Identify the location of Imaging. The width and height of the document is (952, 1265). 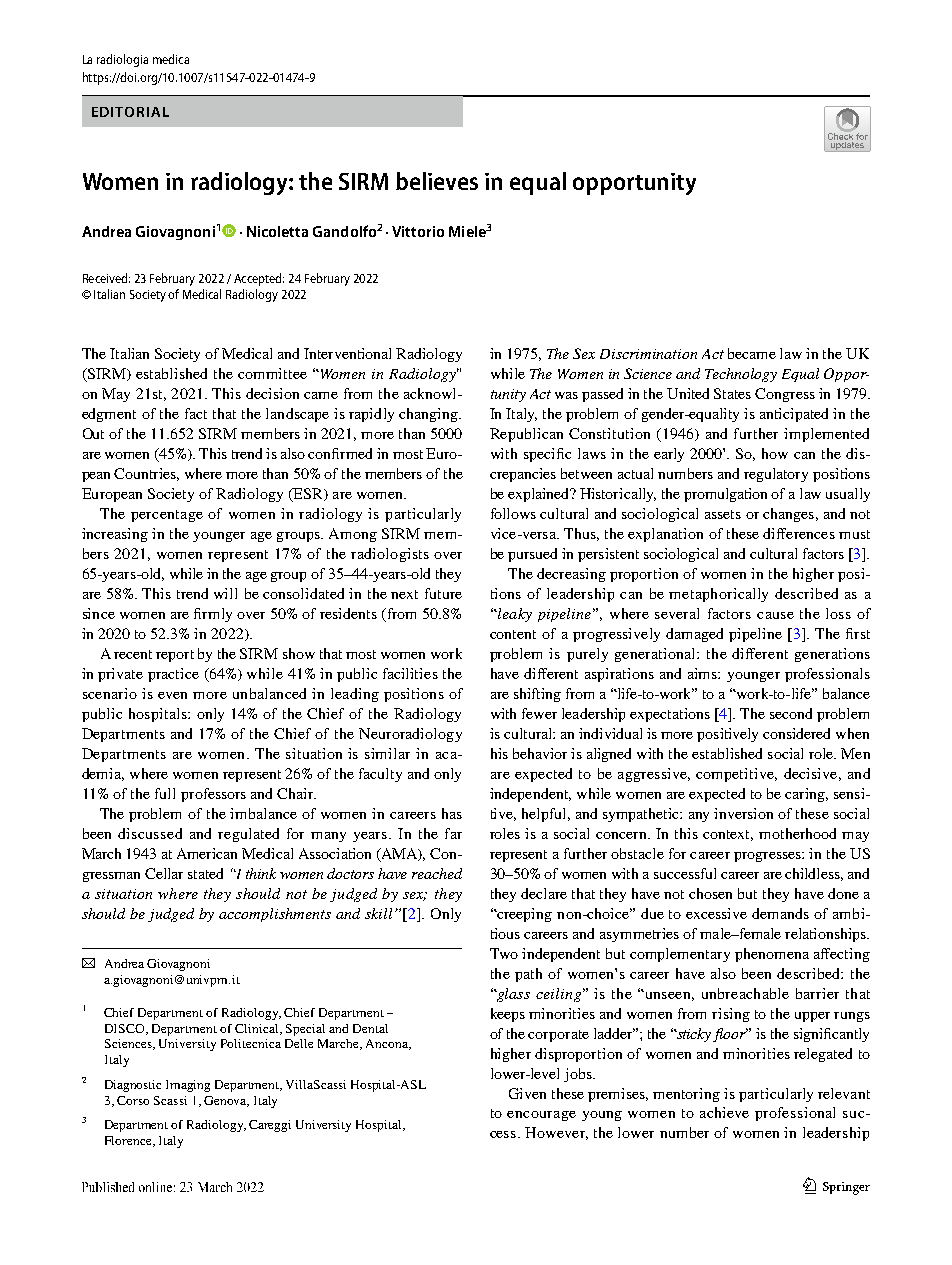
(188, 1086).
